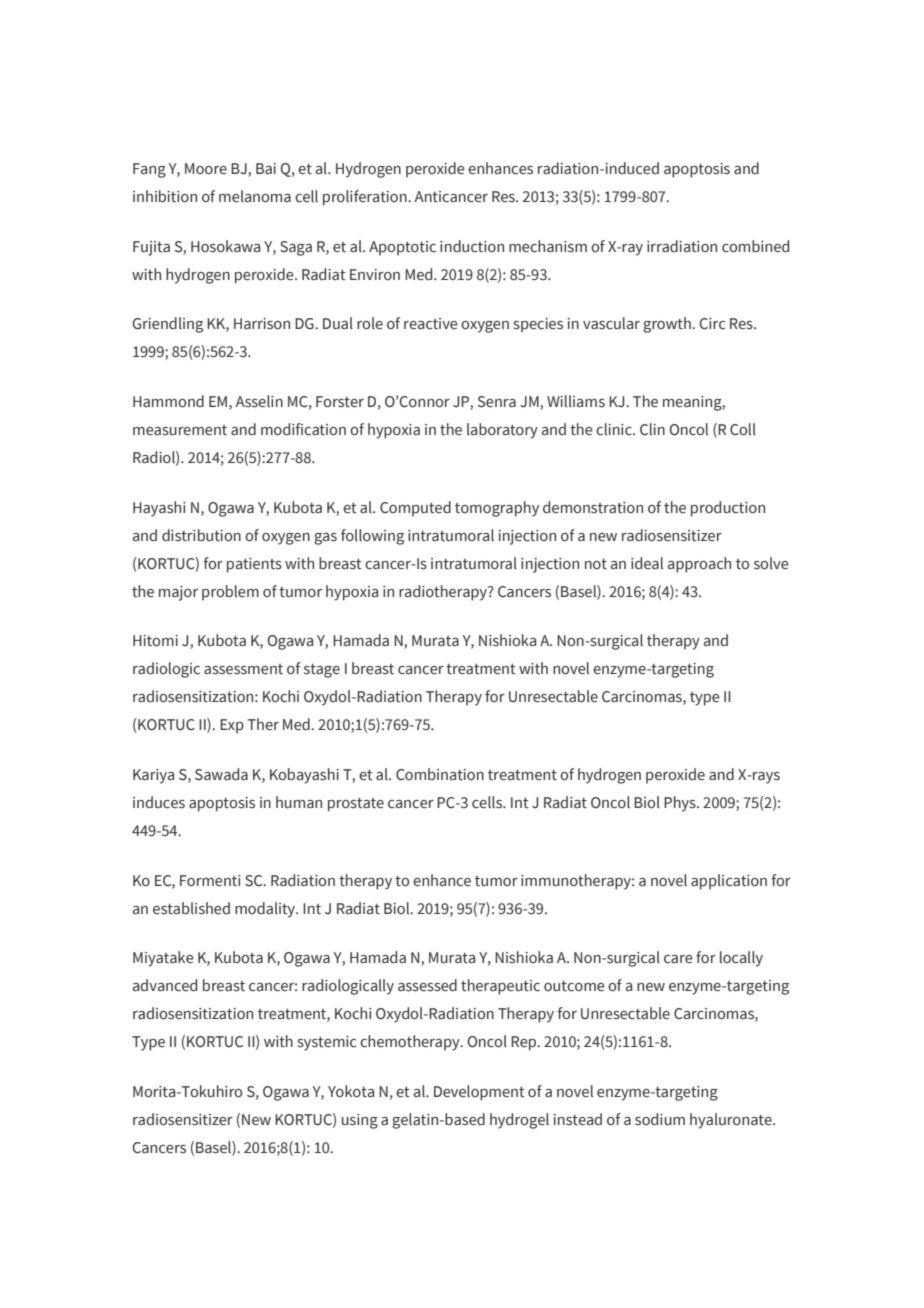 The width and height of the screenshot is (924, 1308). What do you see at coordinates (729, 882) in the screenshot?
I see `application` at bounding box center [729, 882].
